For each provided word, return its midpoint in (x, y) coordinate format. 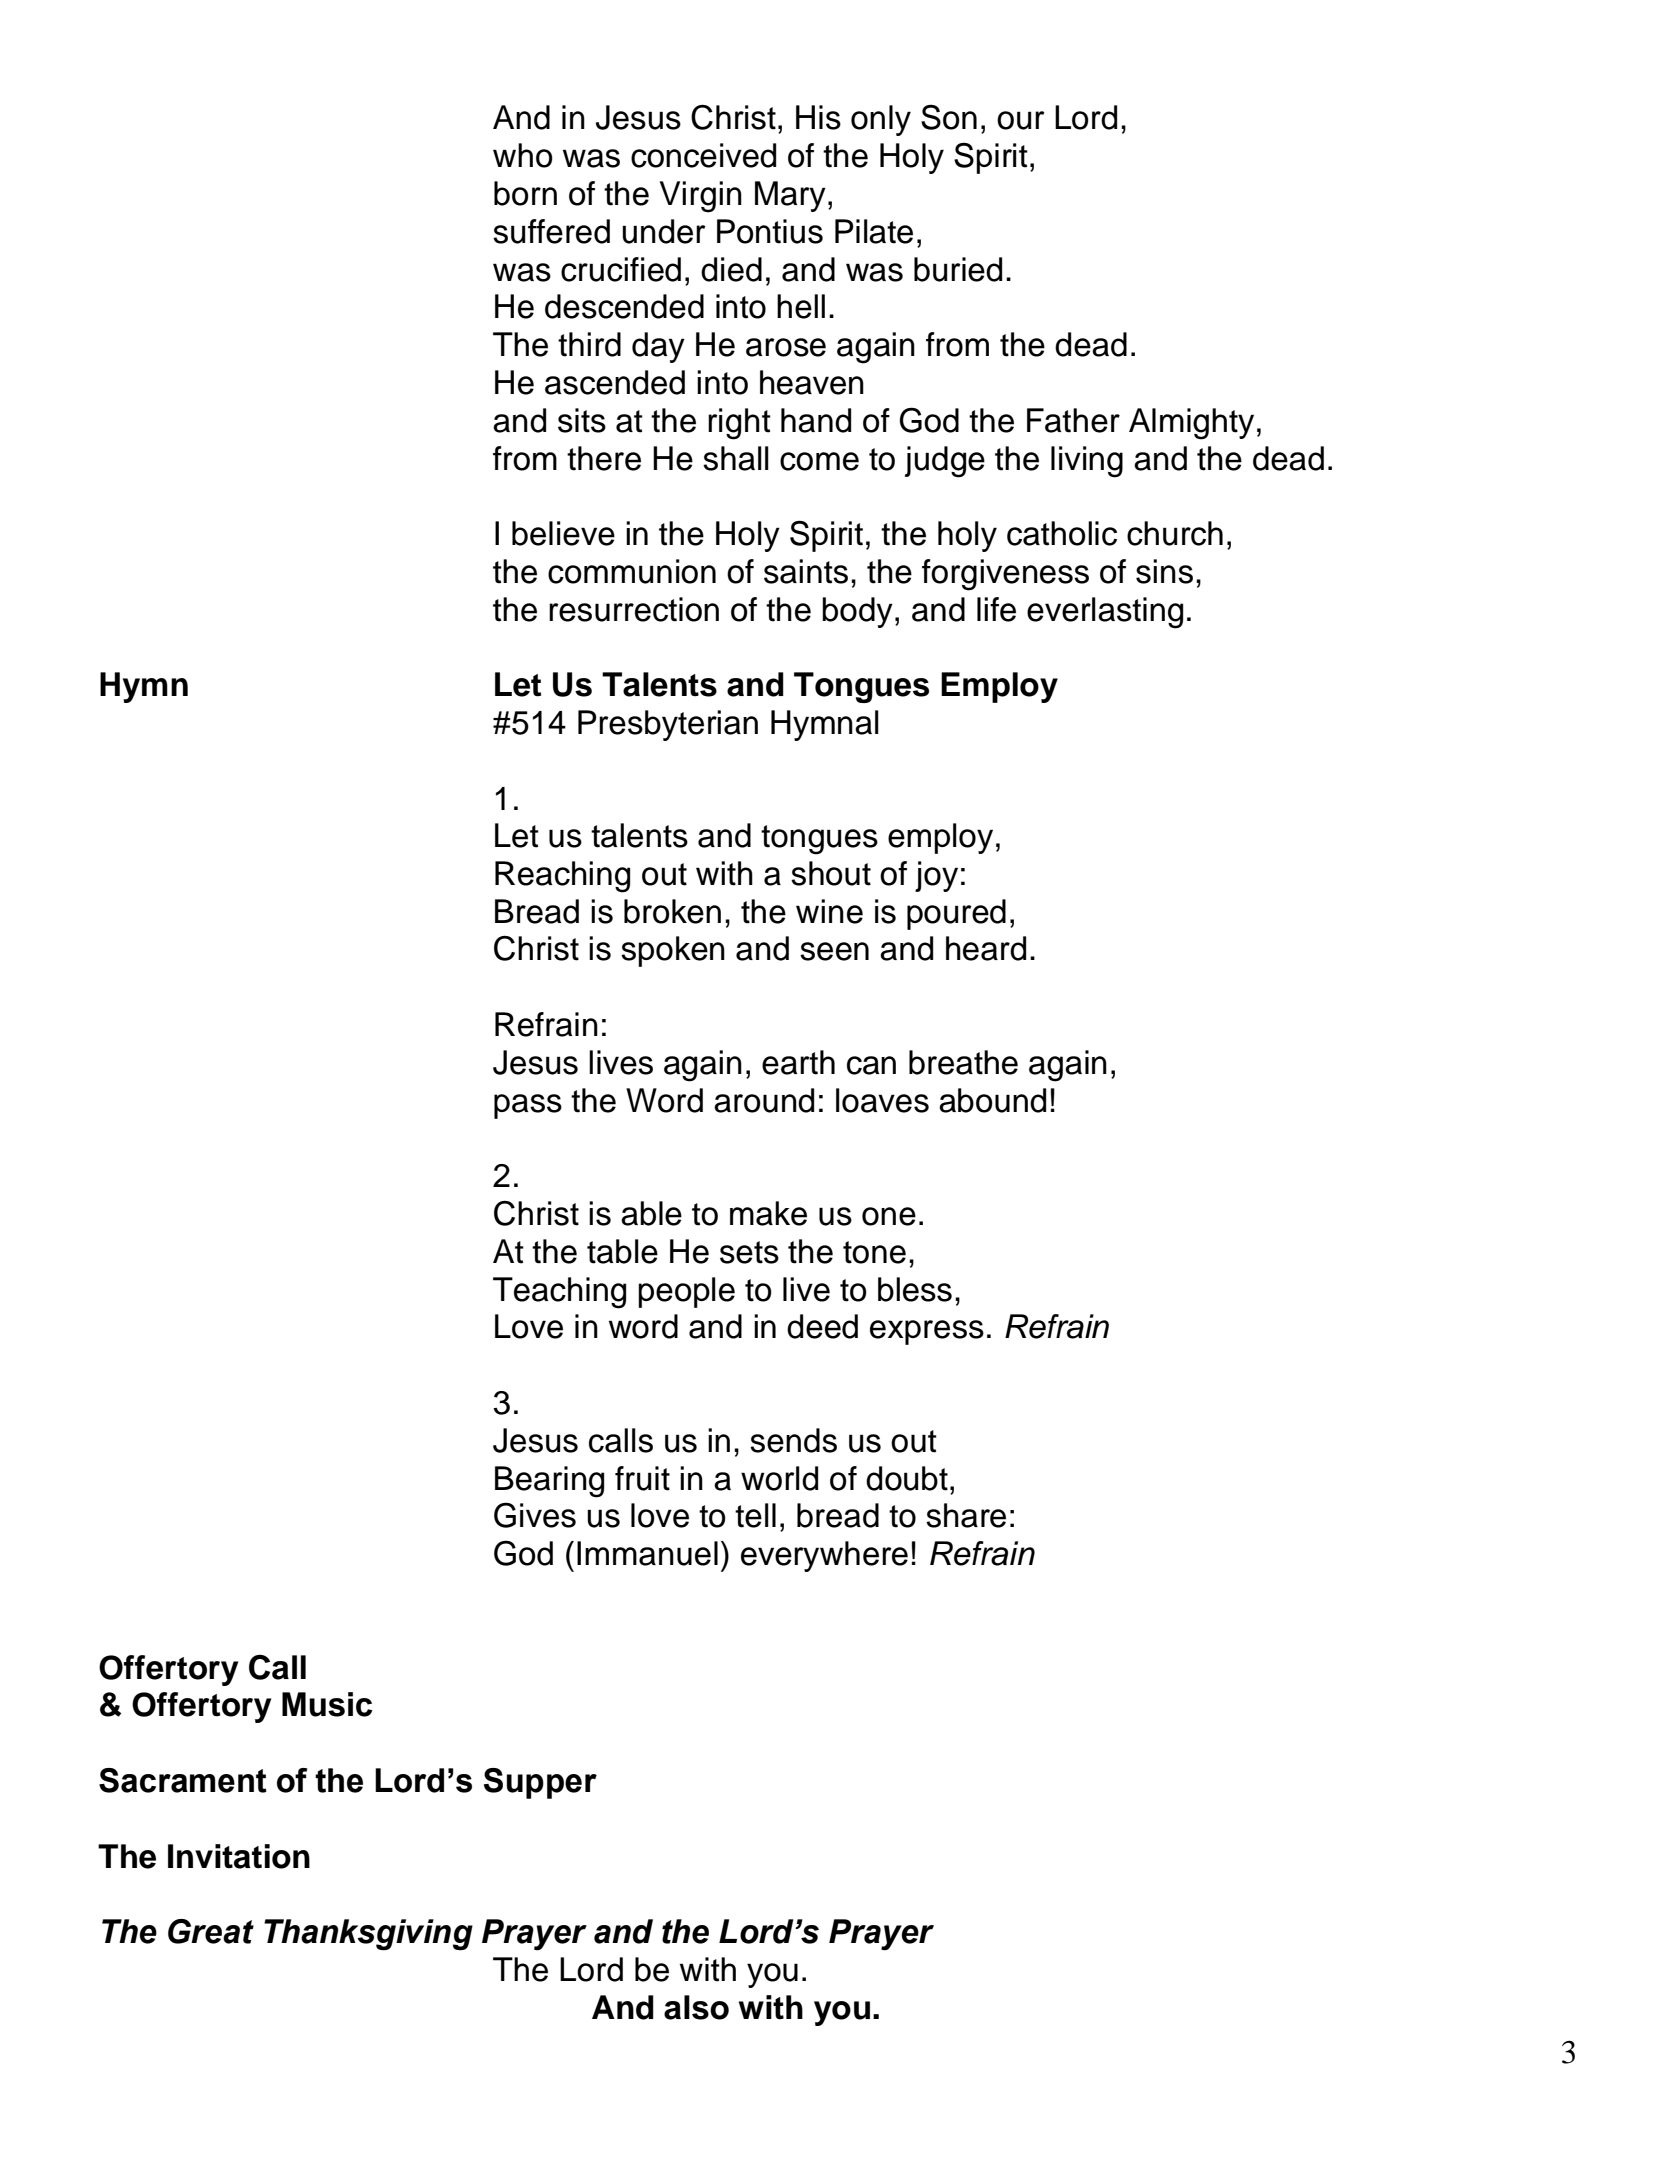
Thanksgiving (368, 1935)
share (966, 1515)
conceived (703, 155)
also (696, 2007)
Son (949, 117)
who (523, 155)
